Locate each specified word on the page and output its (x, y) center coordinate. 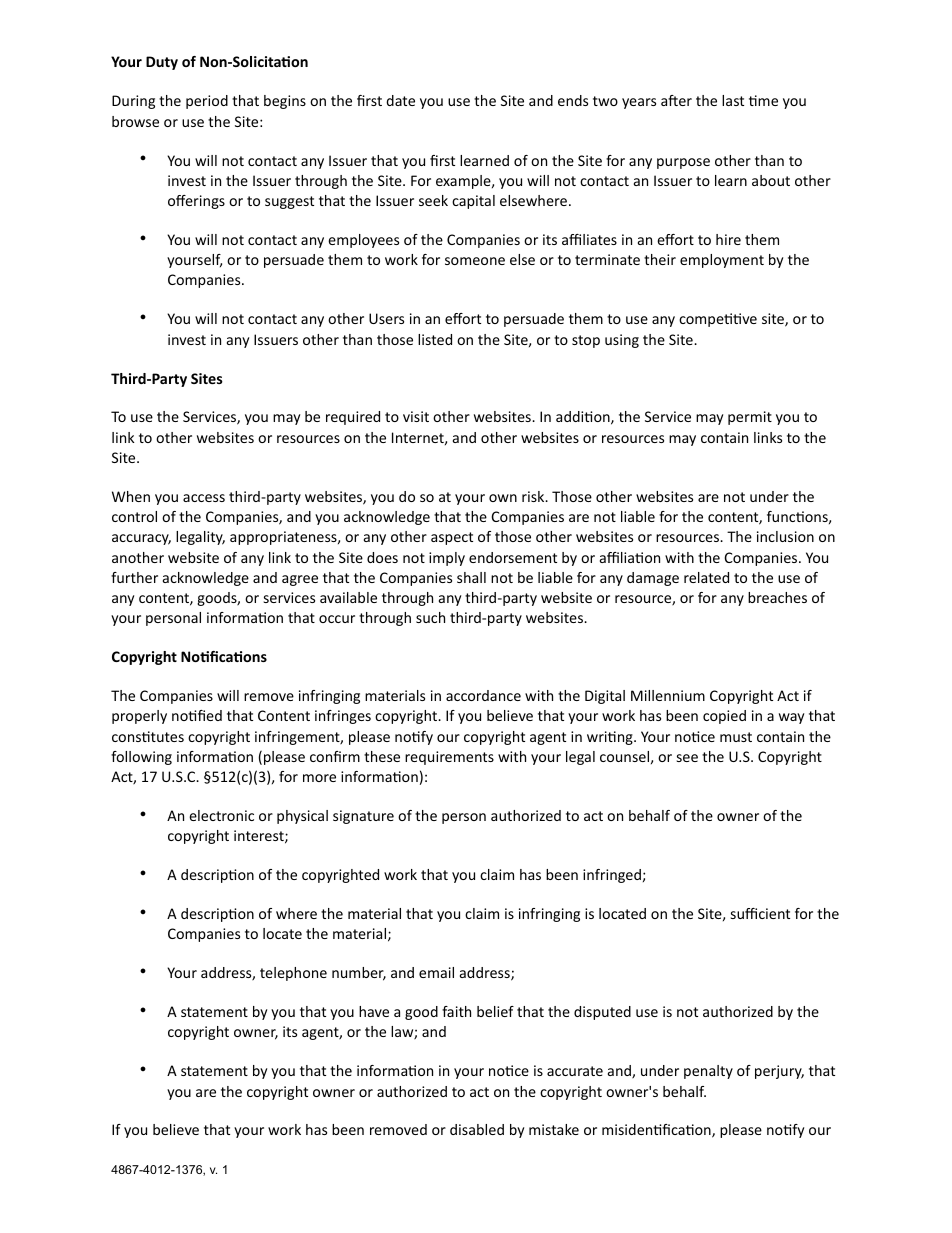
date (400, 100)
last (733, 100)
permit (750, 418)
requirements (449, 758)
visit (416, 416)
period (207, 102)
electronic (221, 815)
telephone (293, 974)
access (204, 498)
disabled (477, 1129)
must (736, 737)
